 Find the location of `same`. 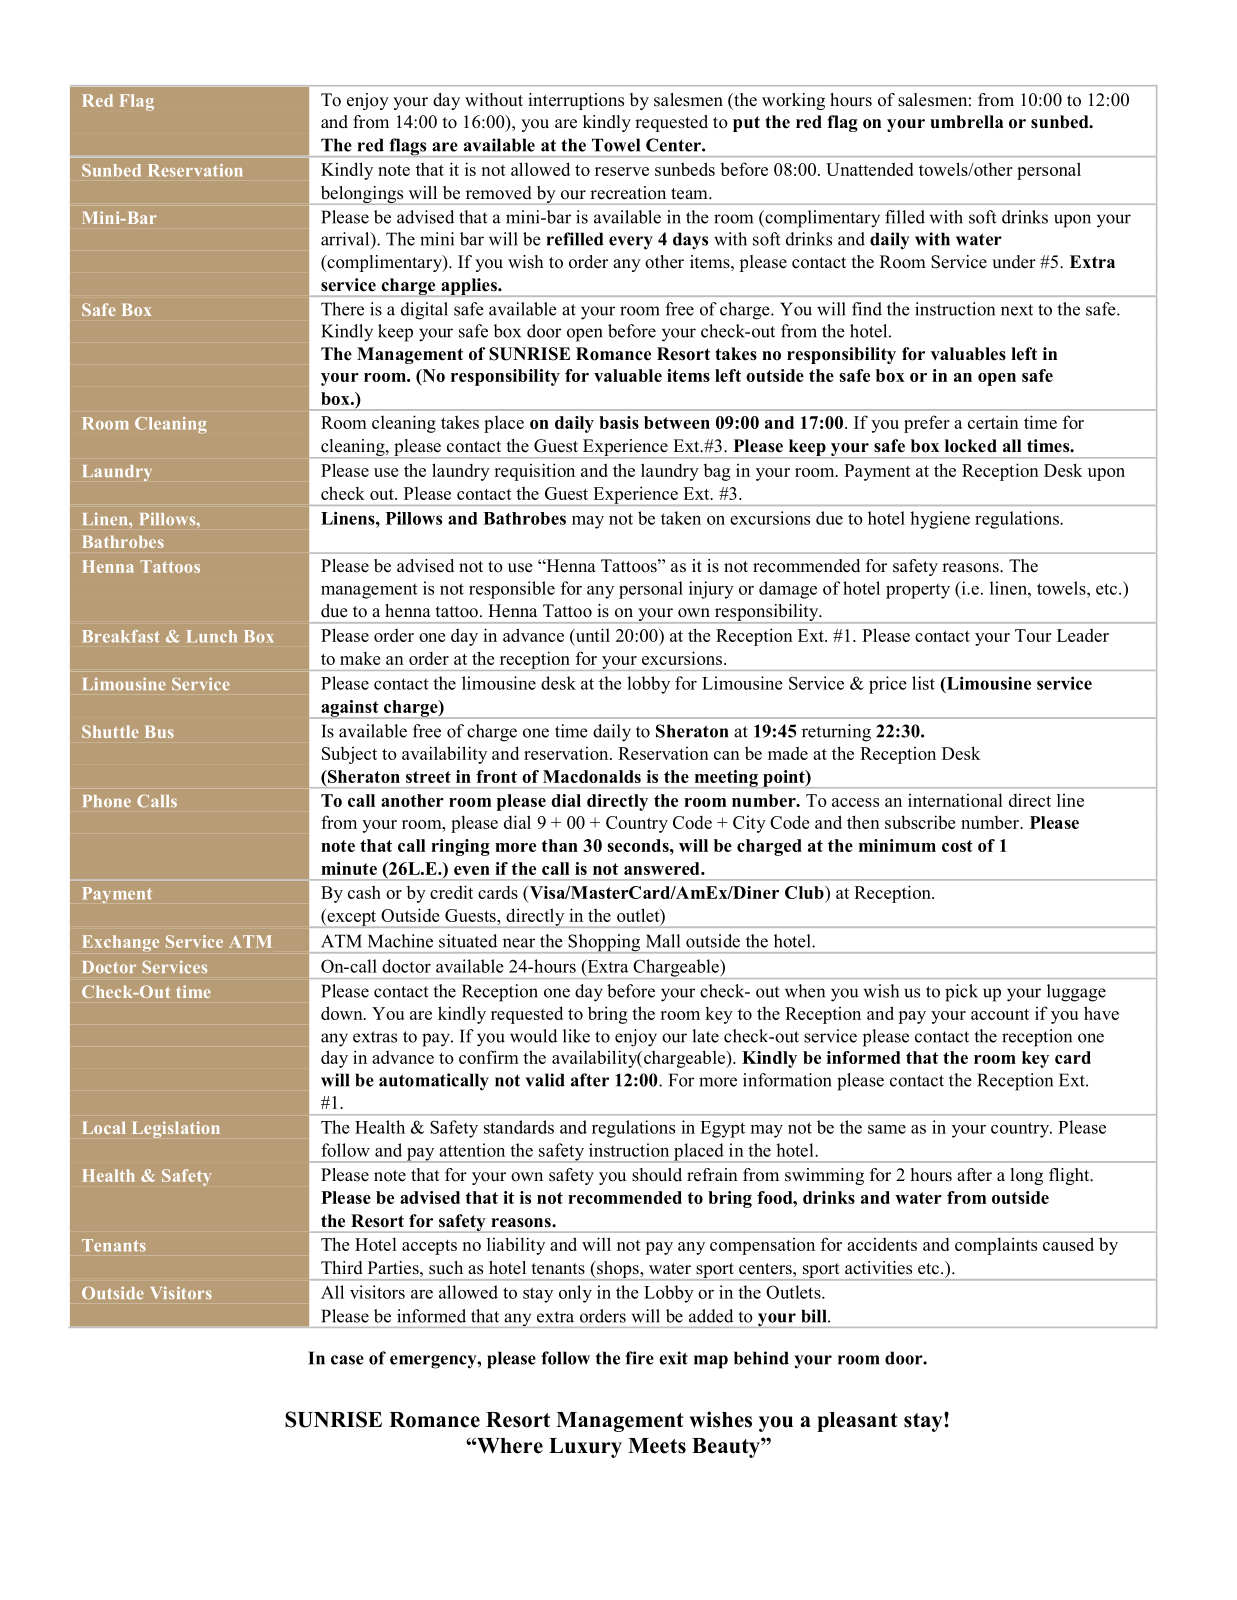

same is located at coordinates (887, 1129).
